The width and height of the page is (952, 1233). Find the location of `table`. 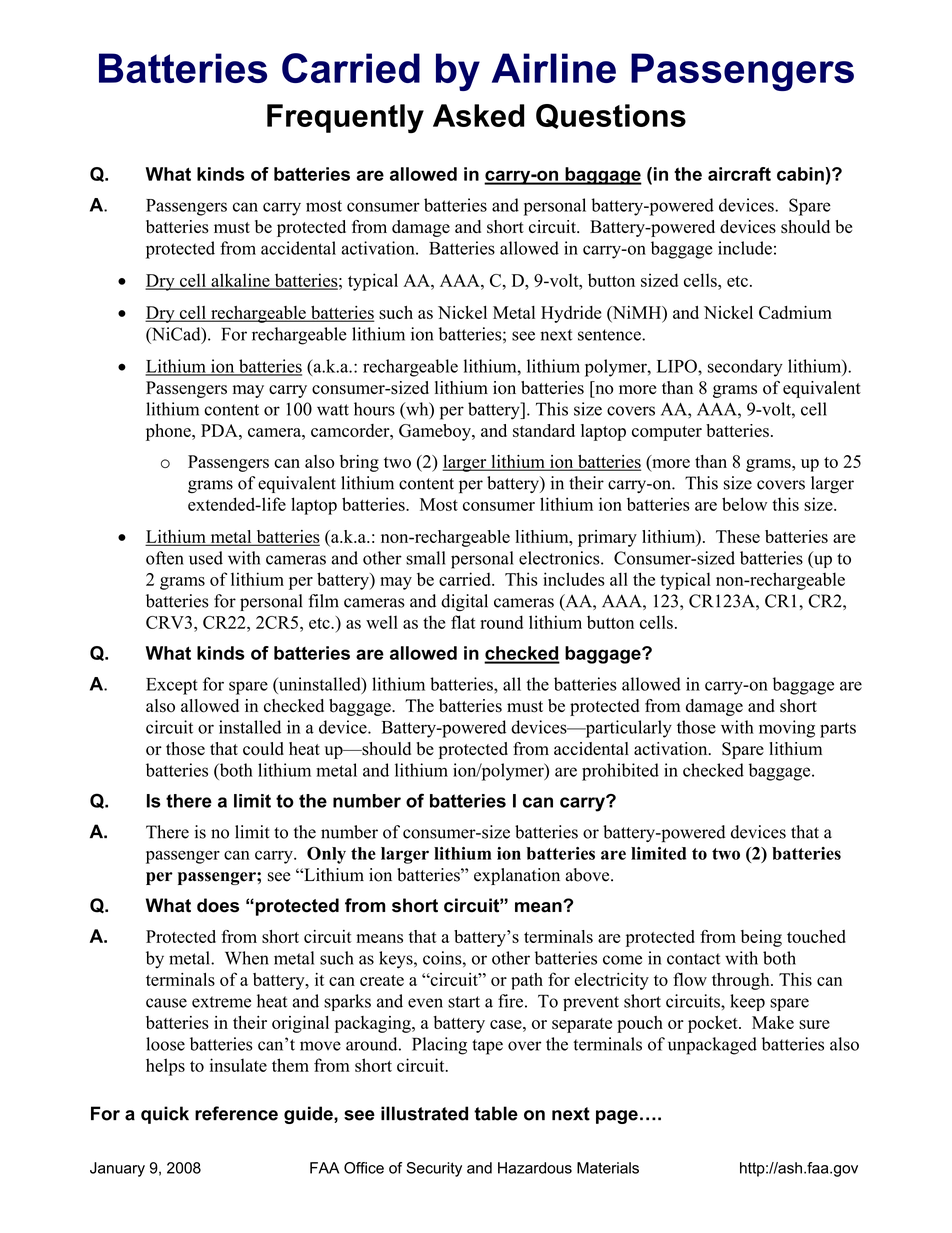

table is located at coordinates (496, 1113).
